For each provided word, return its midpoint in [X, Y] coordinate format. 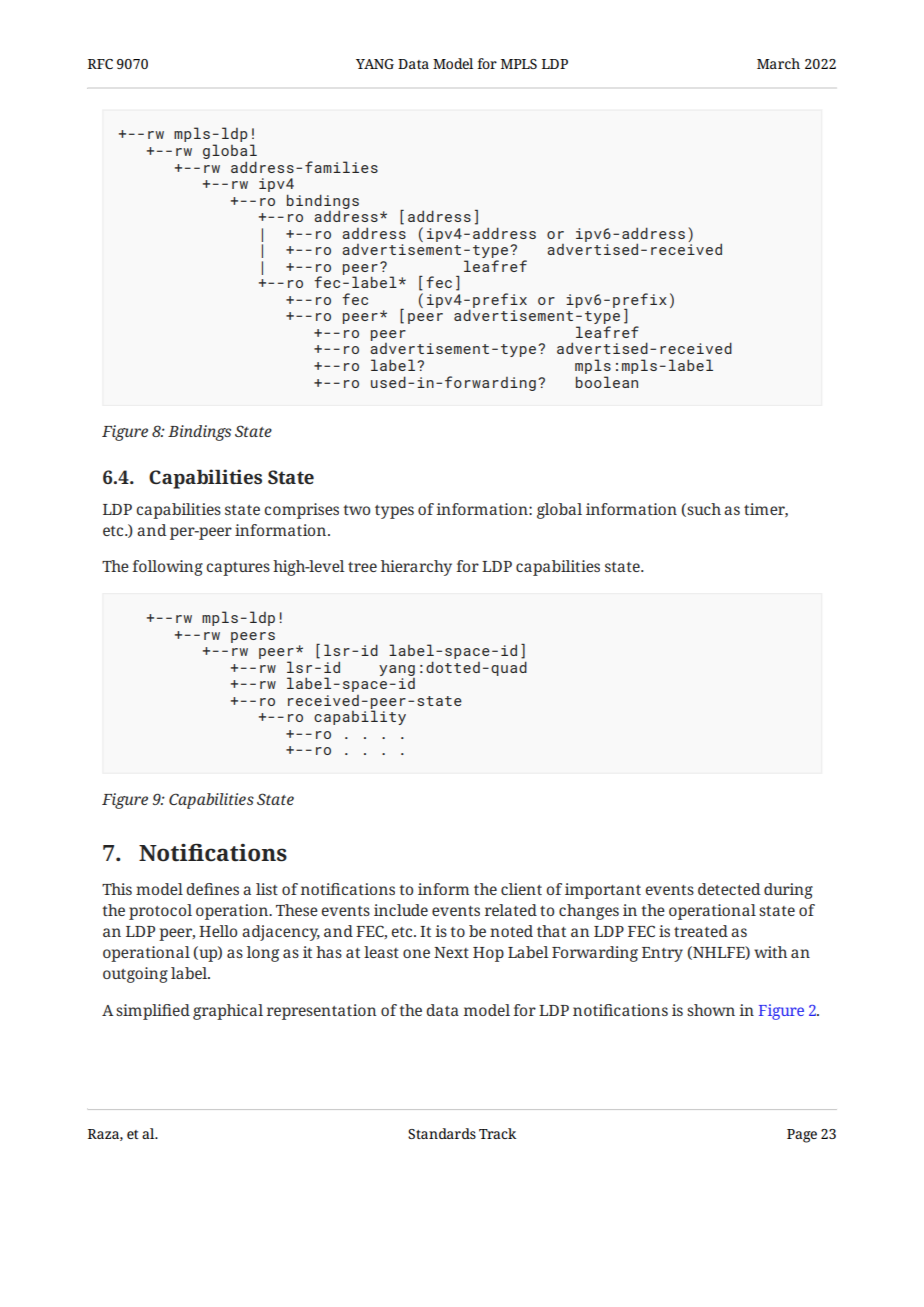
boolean [607, 382]
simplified [153, 1012]
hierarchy [416, 568]
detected [729, 889]
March [778, 63]
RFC [100, 64]
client [521, 889]
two [356, 510]
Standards [442, 1133]
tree [362, 567]
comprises [301, 511]
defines [212, 889]
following [168, 568]
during [788, 891]
